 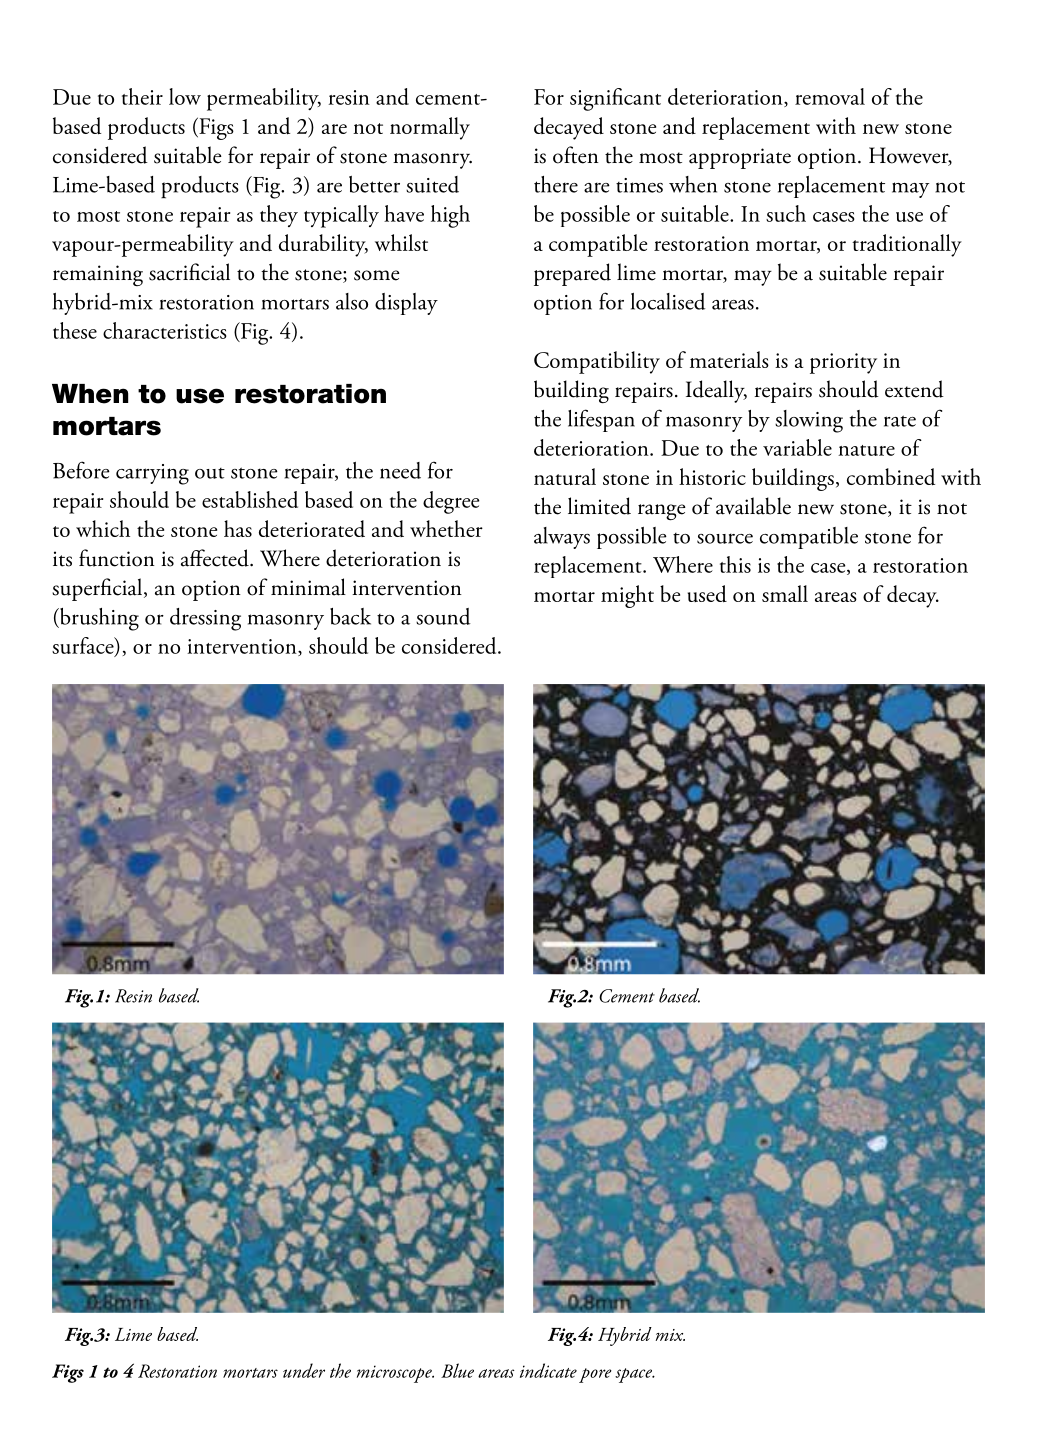 I want to click on carrying, so click(x=152, y=474).
